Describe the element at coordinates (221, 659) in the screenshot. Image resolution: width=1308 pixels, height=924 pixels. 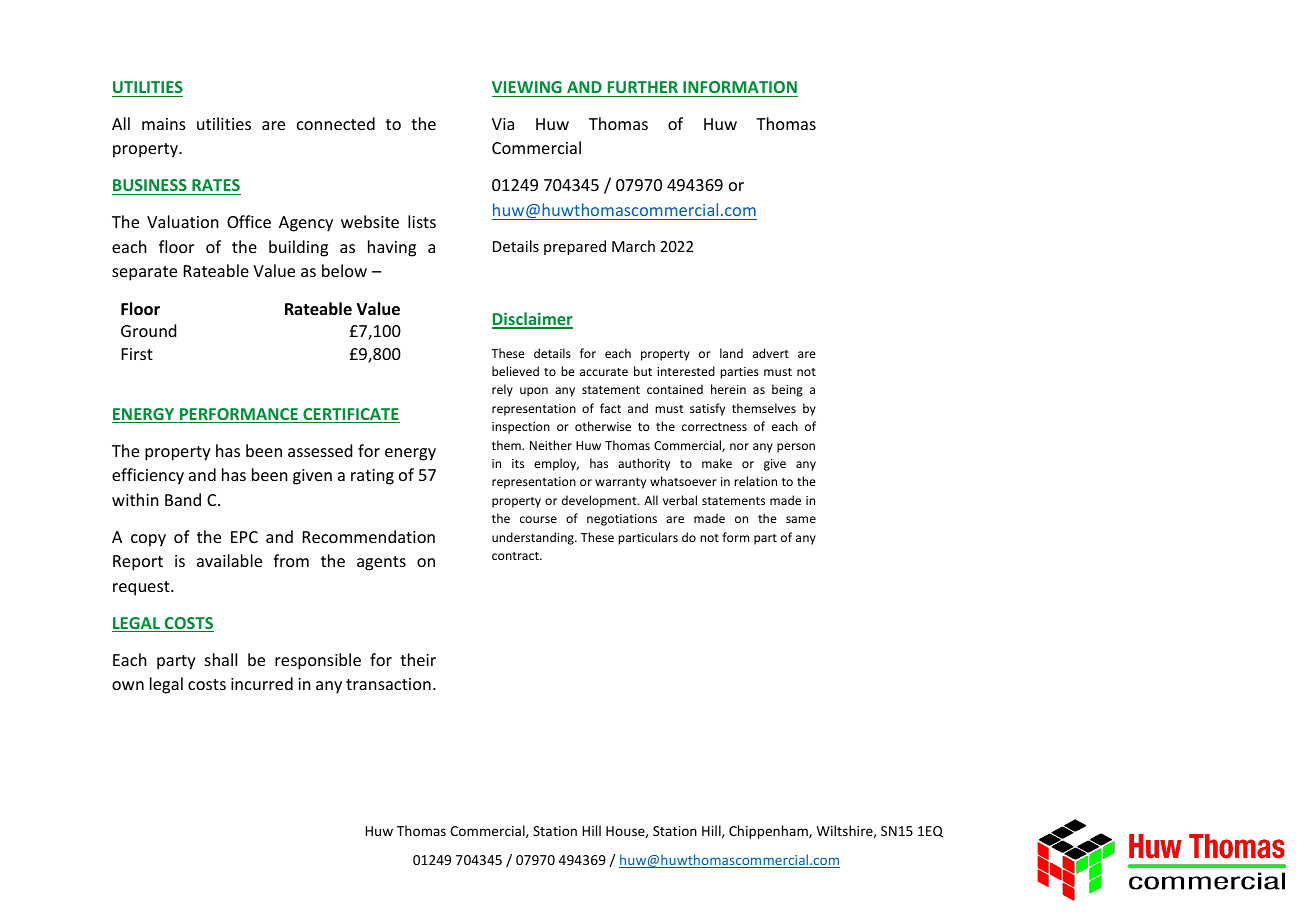
I see `shall` at that location.
